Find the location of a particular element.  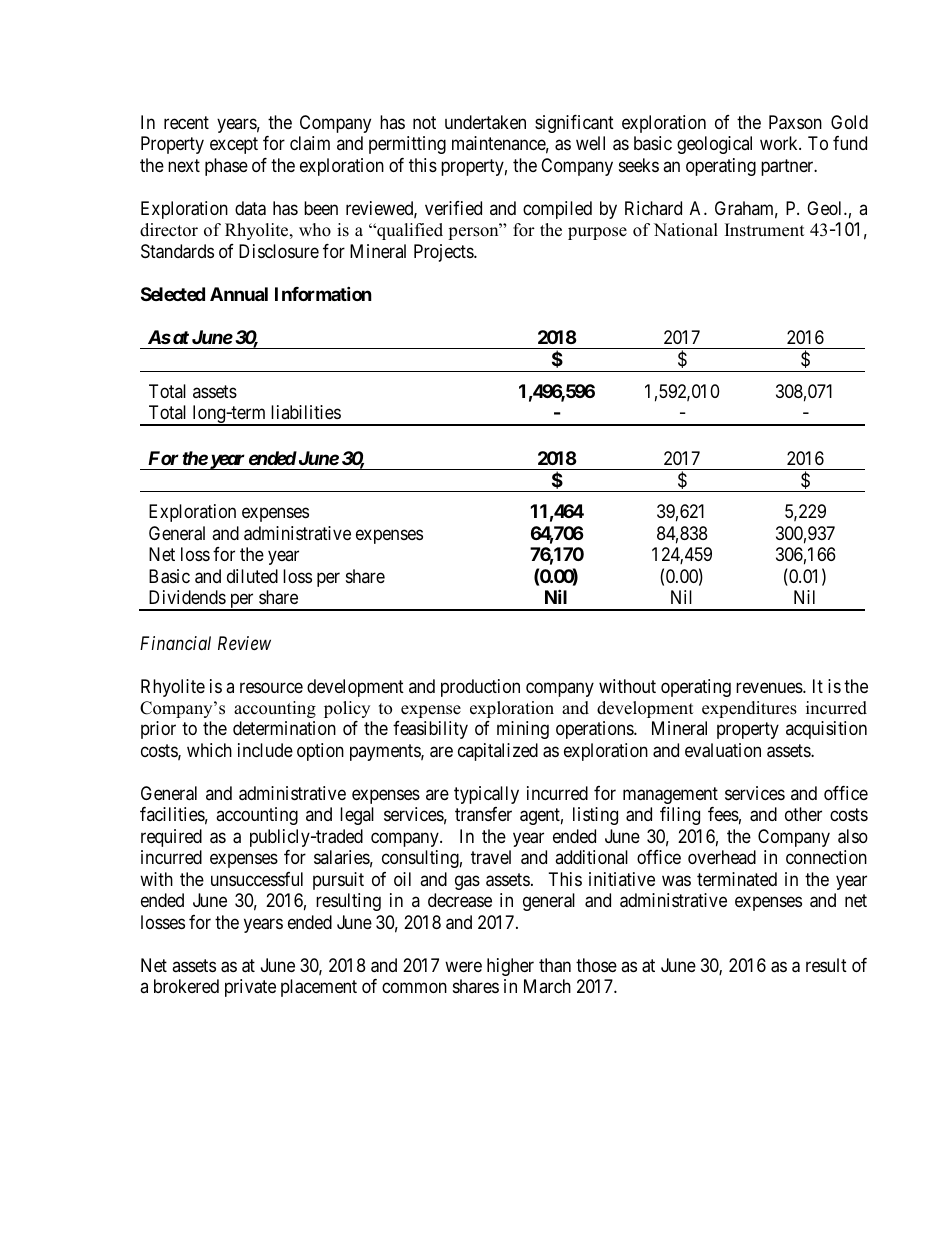

production is located at coordinates (480, 688).
